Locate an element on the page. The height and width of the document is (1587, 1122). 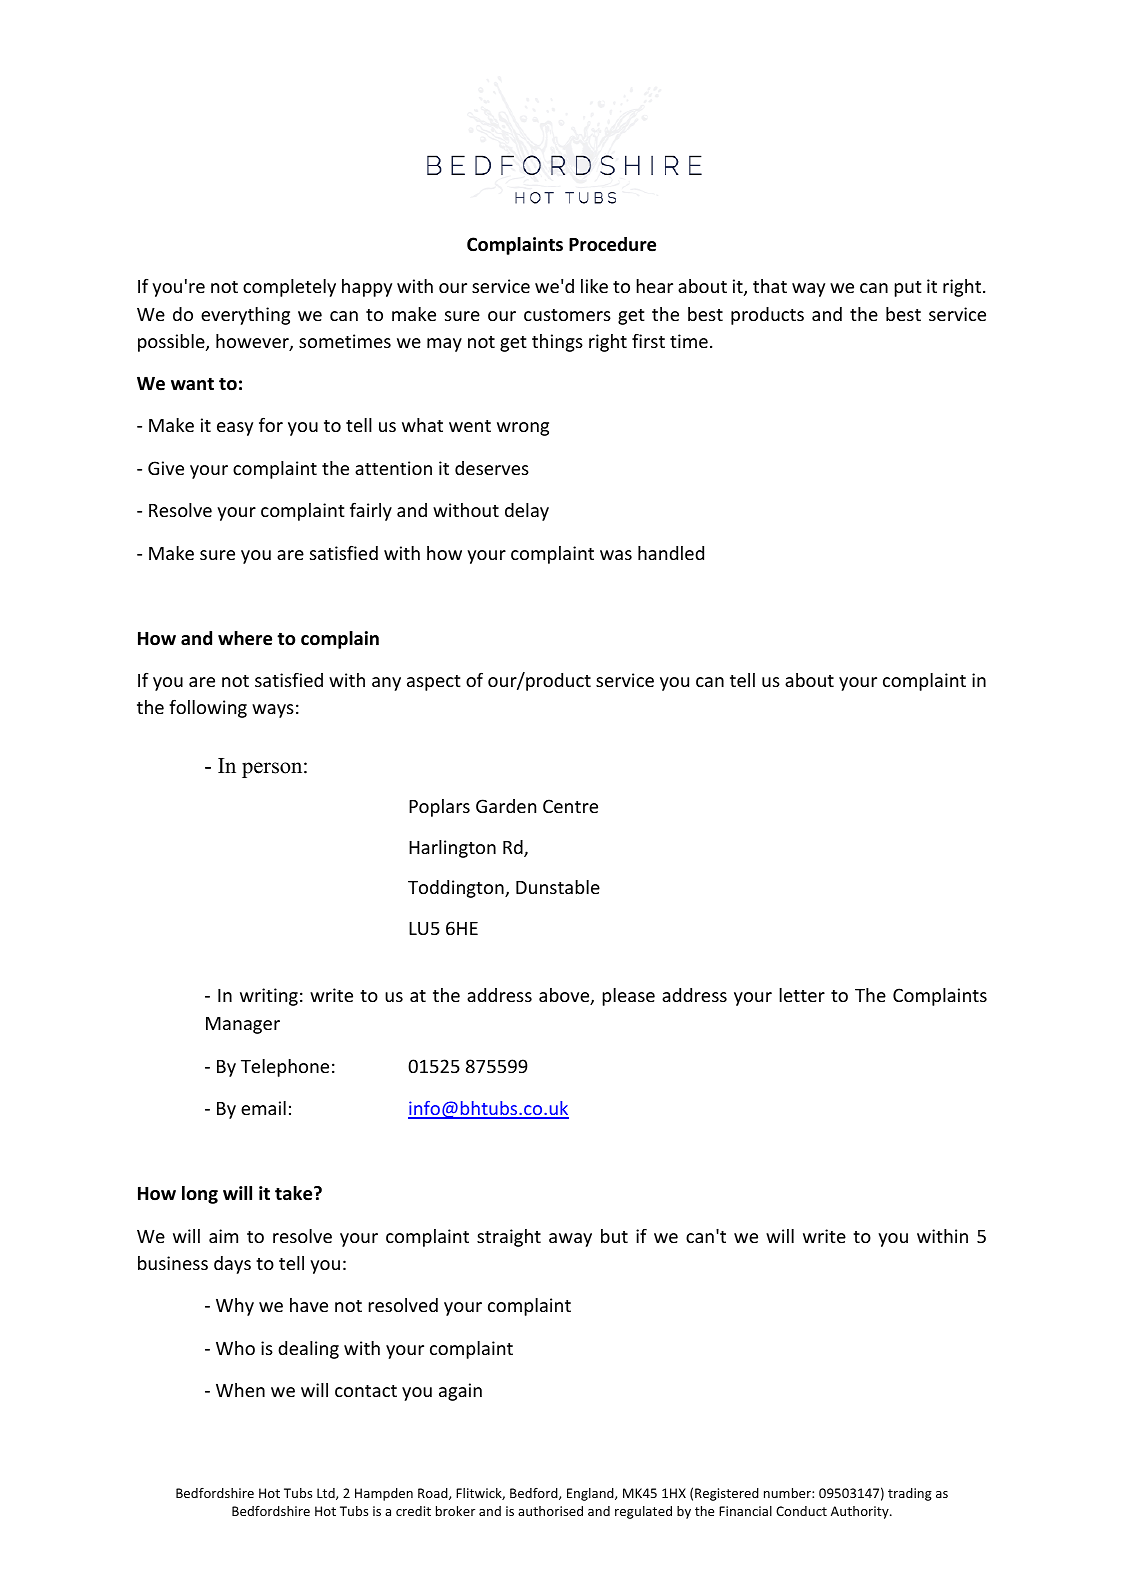
aspect is located at coordinates (434, 683).
